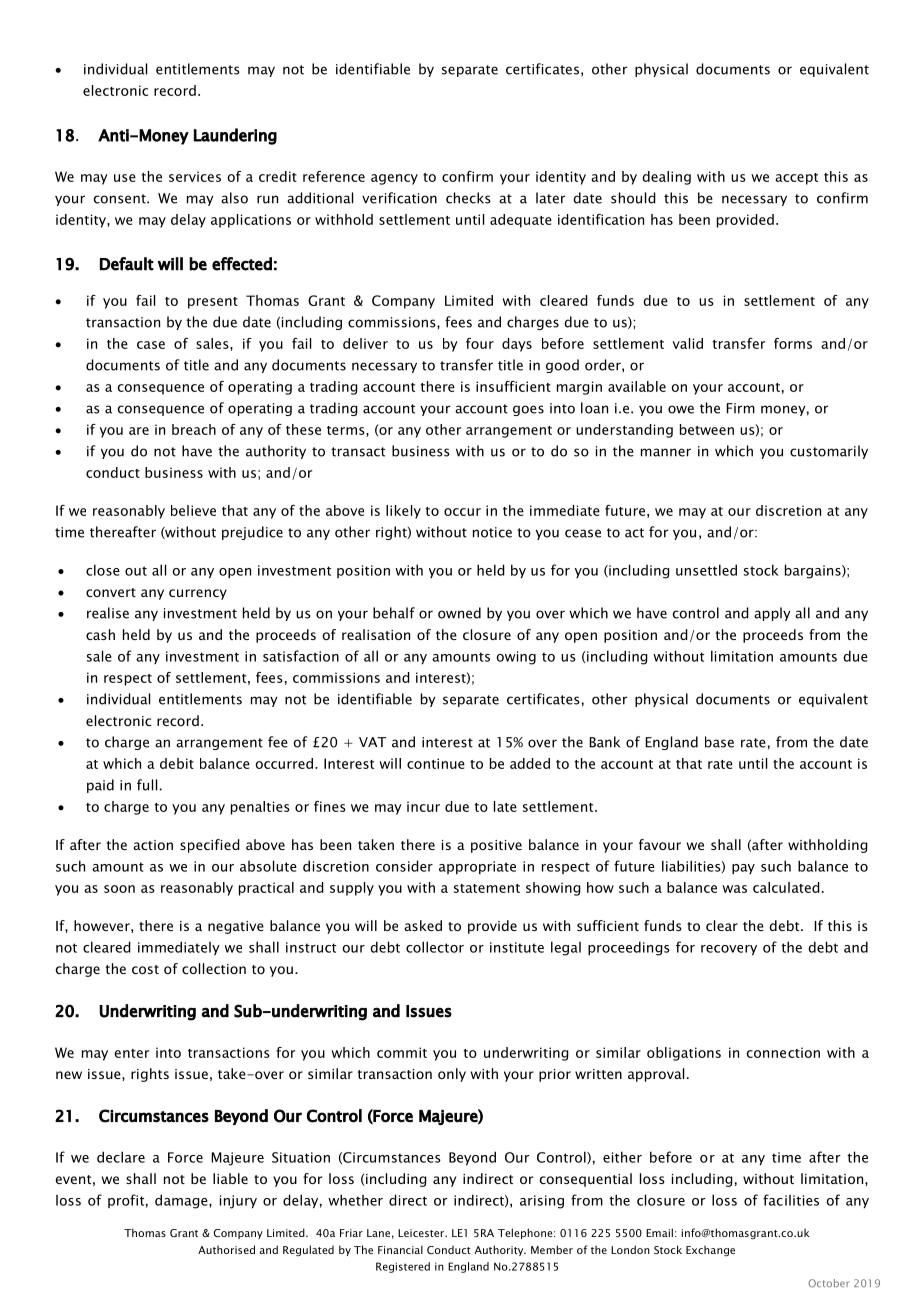  What do you see at coordinates (706, 570) in the document?
I see `unsettled` at bounding box center [706, 570].
